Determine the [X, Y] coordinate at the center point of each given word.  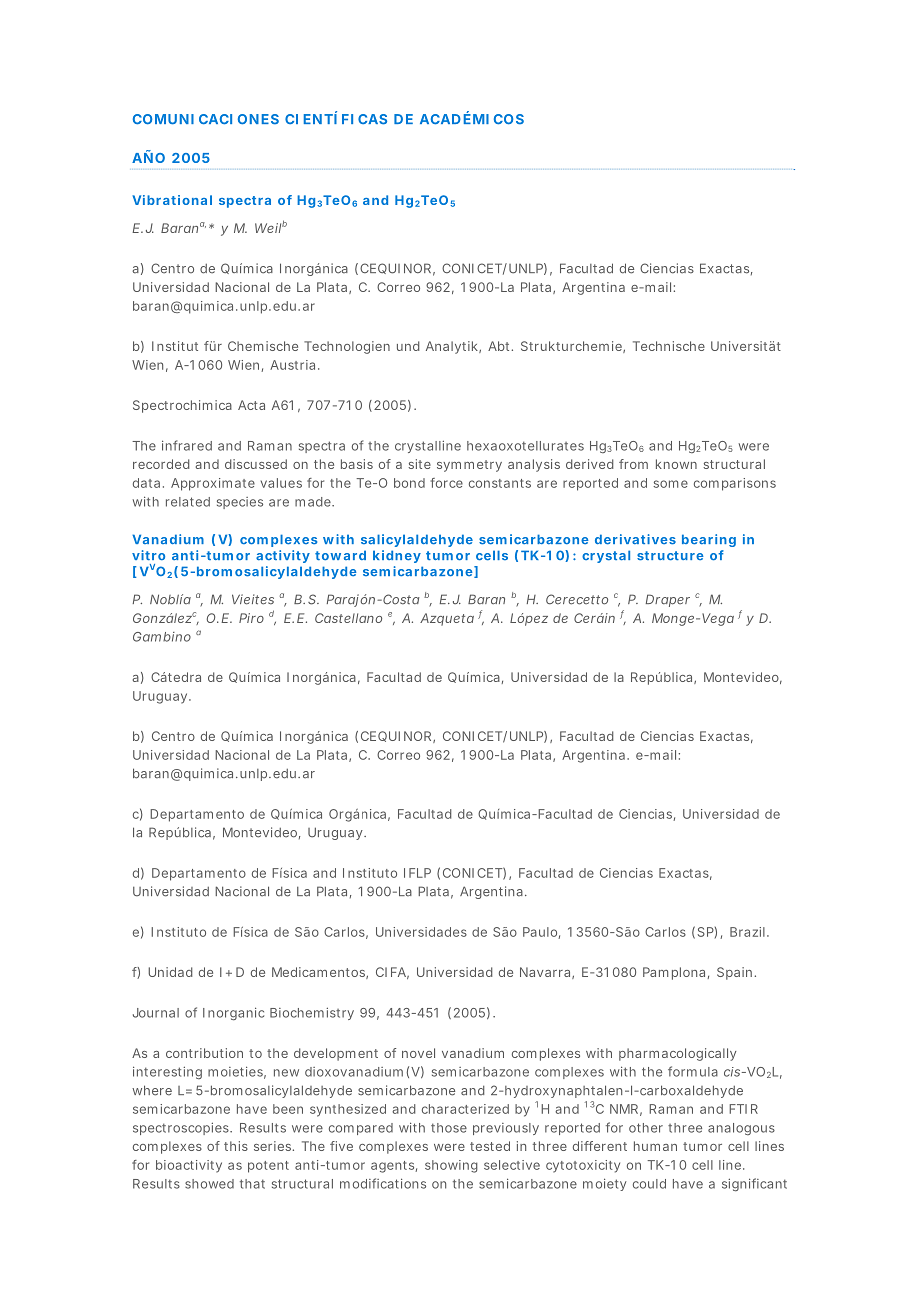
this [236, 1146]
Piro [251, 618]
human [655, 1146]
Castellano [348, 618]
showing [451, 1166]
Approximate [213, 484]
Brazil [747, 932]
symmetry [469, 466]
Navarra [546, 973]
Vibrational [172, 200]
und [408, 346]
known [676, 464]
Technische [669, 346]
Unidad [170, 972]
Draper [668, 600]
